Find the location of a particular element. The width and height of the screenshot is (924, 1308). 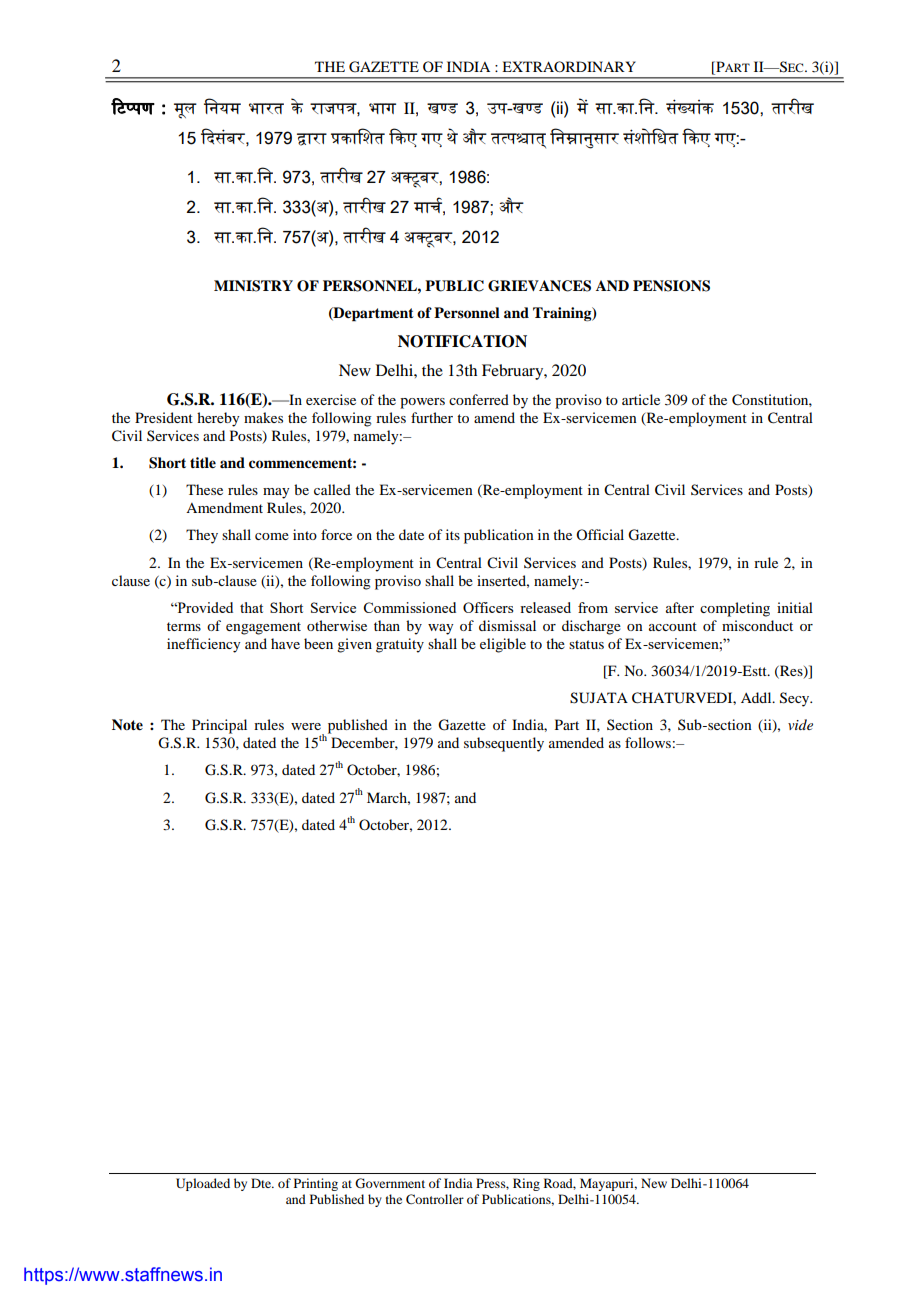

Uploaded is located at coordinates (203, 1184).
